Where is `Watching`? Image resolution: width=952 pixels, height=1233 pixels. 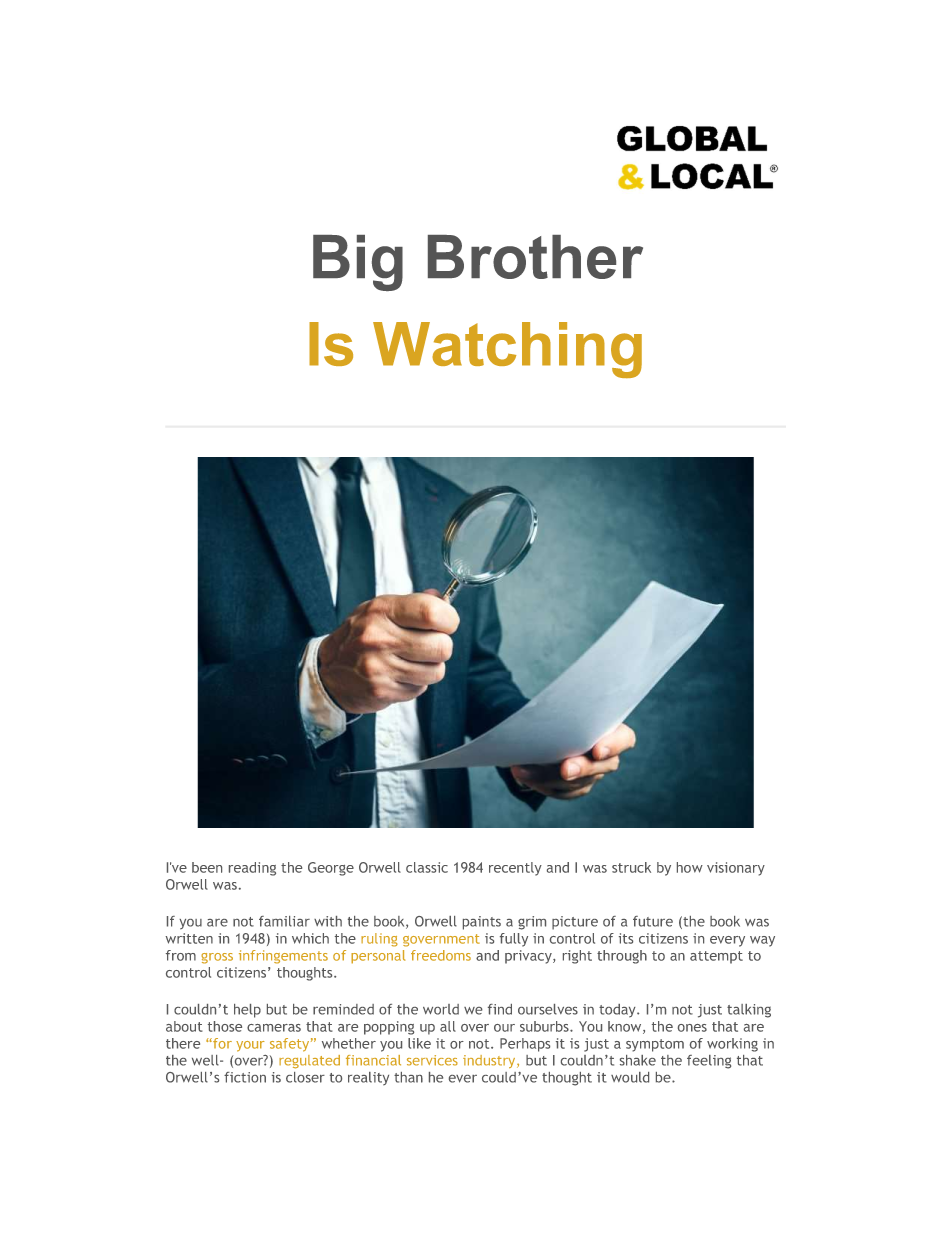 Watching is located at coordinates (507, 350).
